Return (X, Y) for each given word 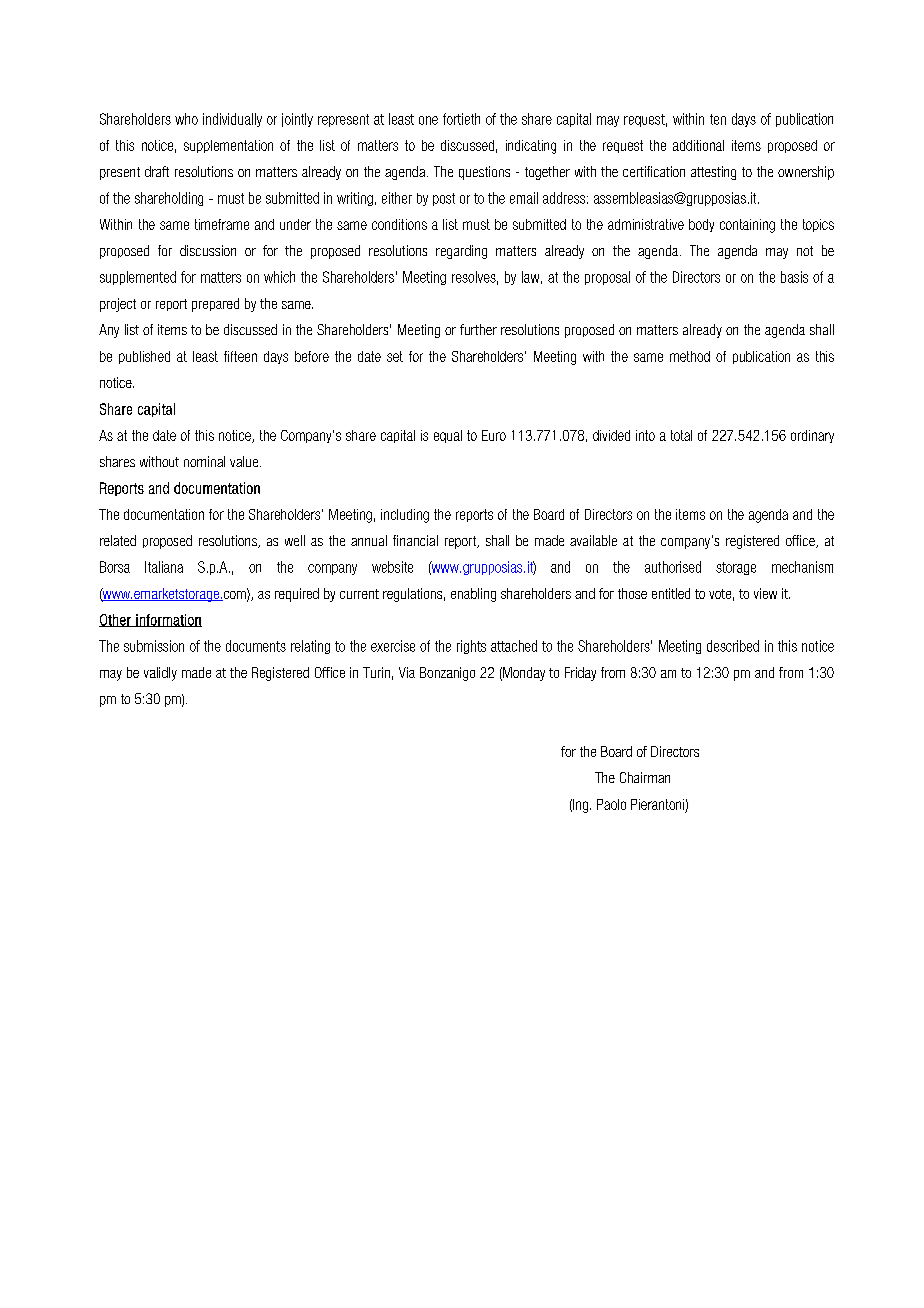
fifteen (240, 356)
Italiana (164, 567)
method (690, 356)
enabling (473, 595)
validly (160, 674)
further (478, 329)
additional (698, 145)
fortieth (461, 119)
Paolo (611, 804)
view (765, 593)
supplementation (228, 146)
